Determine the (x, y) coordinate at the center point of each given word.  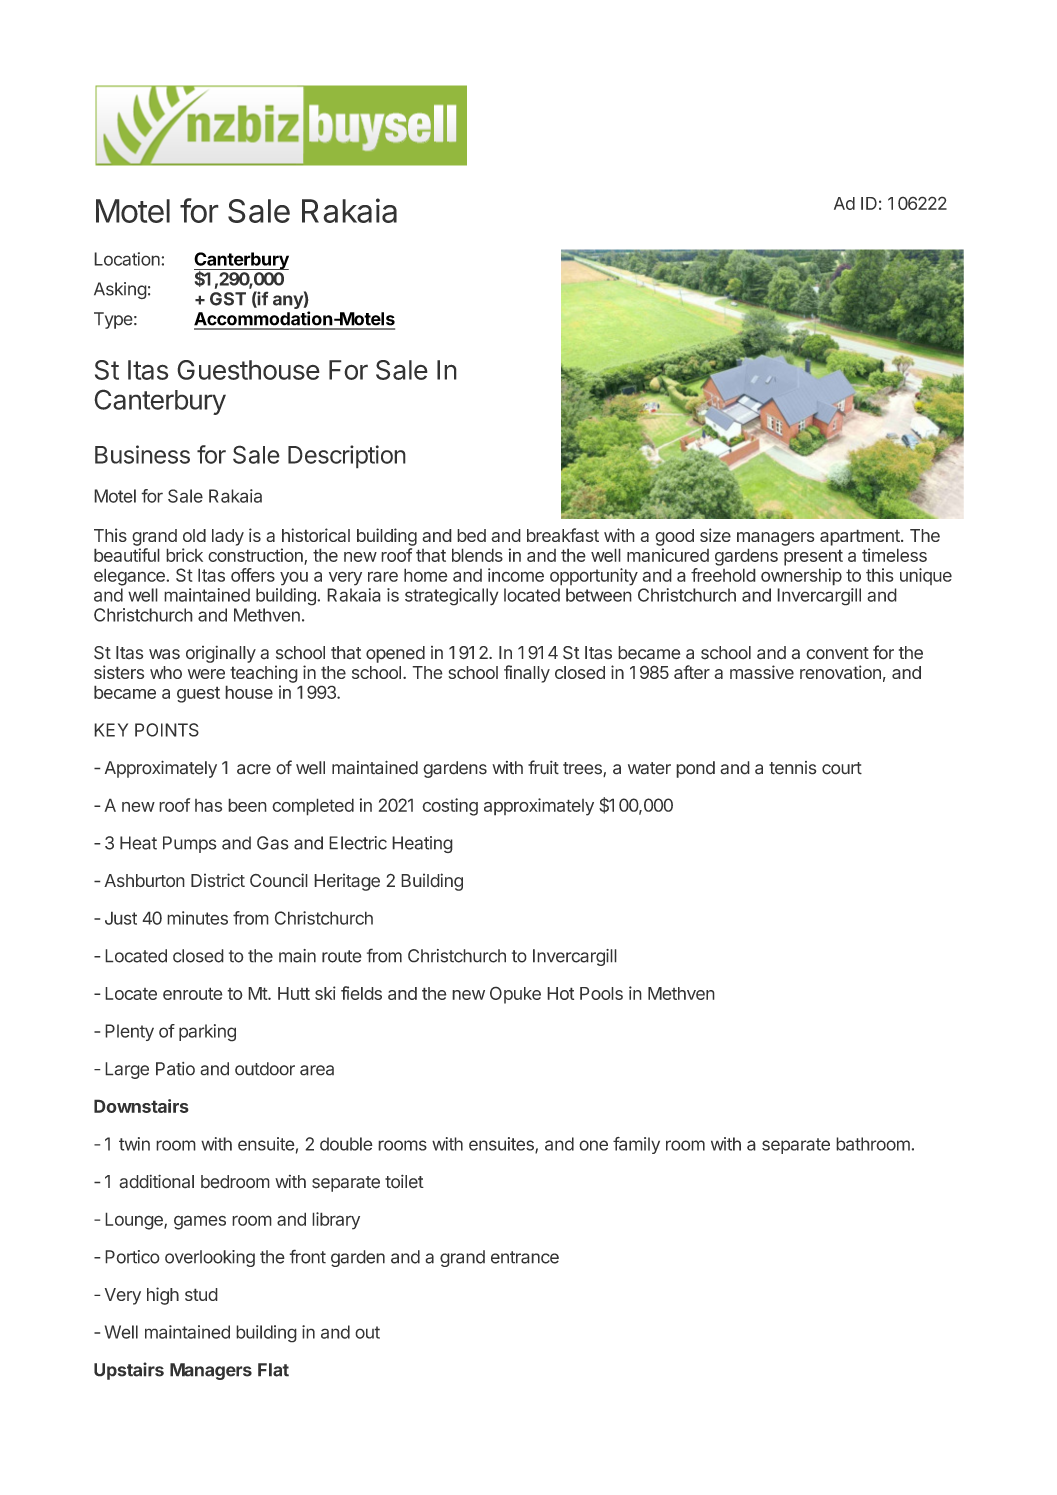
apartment (861, 537)
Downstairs (141, 1106)
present (813, 557)
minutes (197, 918)
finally (527, 674)
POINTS (167, 730)
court (842, 768)
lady (228, 537)
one (593, 1145)
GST (228, 299)
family (636, 1145)
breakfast (563, 535)
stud (201, 1294)
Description (347, 457)
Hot (560, 993)
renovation (840, 672)
